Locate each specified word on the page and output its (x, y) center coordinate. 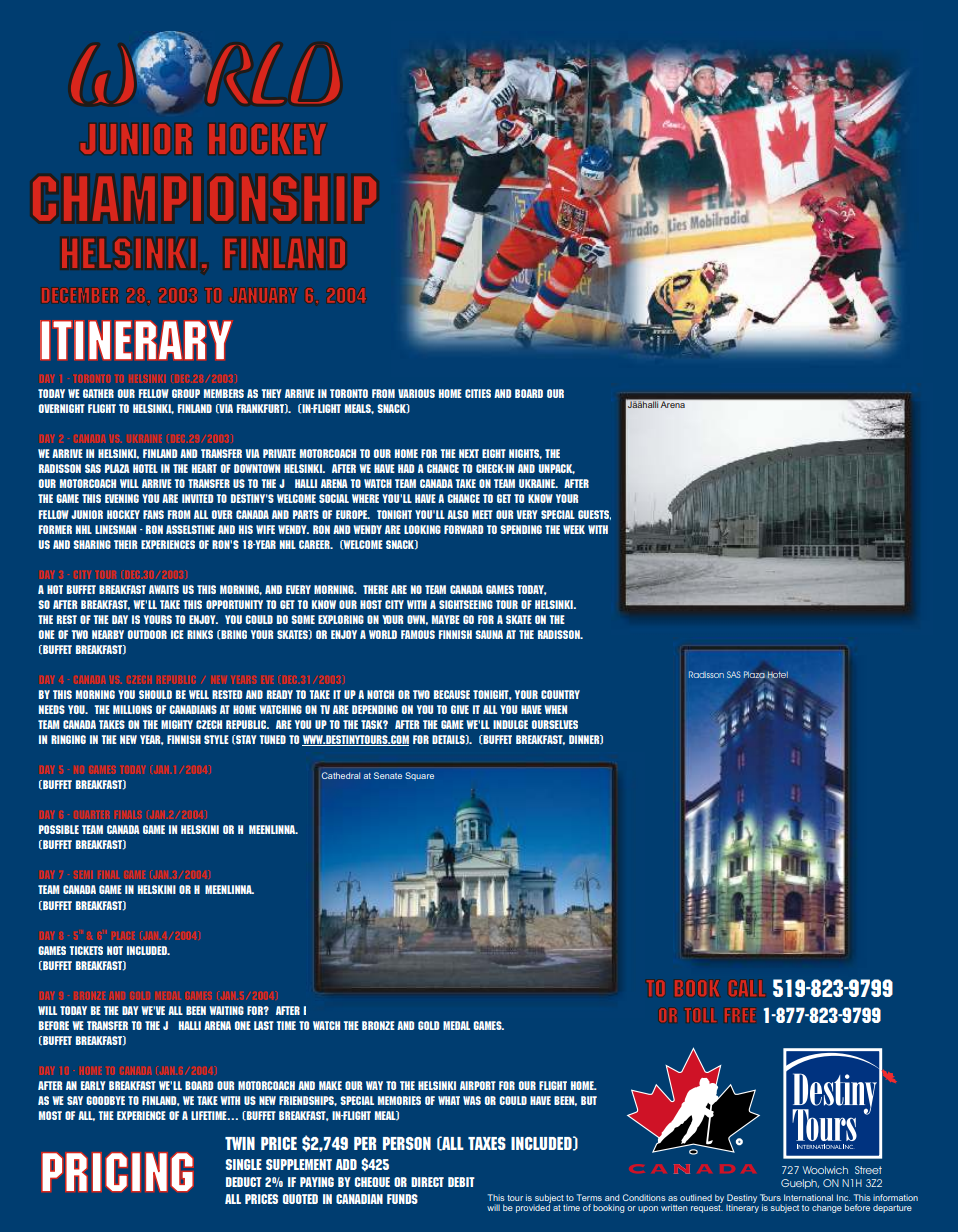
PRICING (117, 1172)
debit (461, 1182)
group (186, 393)
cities (478, 393)
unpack (557, 469)
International (808, 1197)
